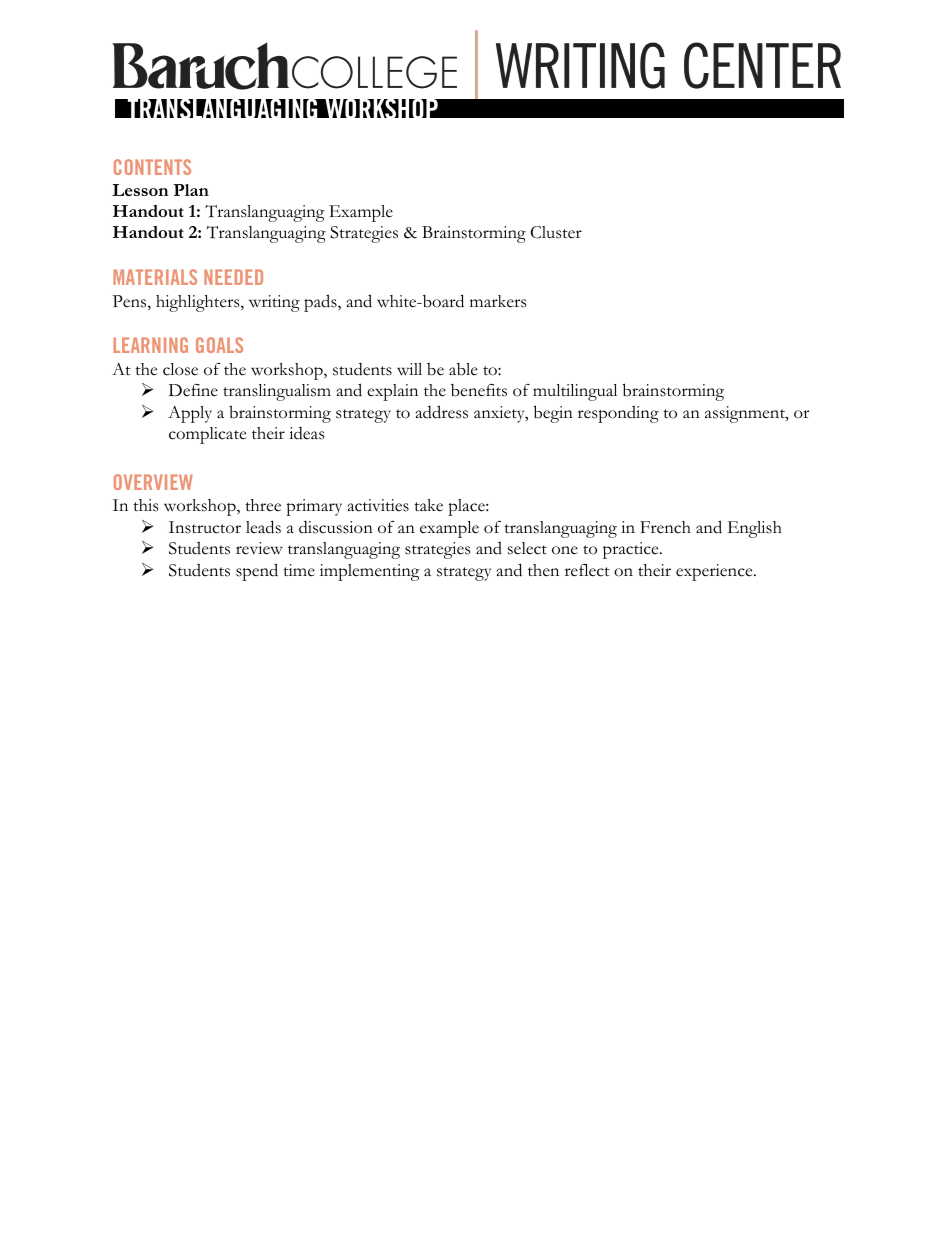 This screenshot has width=952, height=1233. What do you see at coordinates (257, 572) in the screenshot?
I see `spend` at bounding box center [257, 572].
